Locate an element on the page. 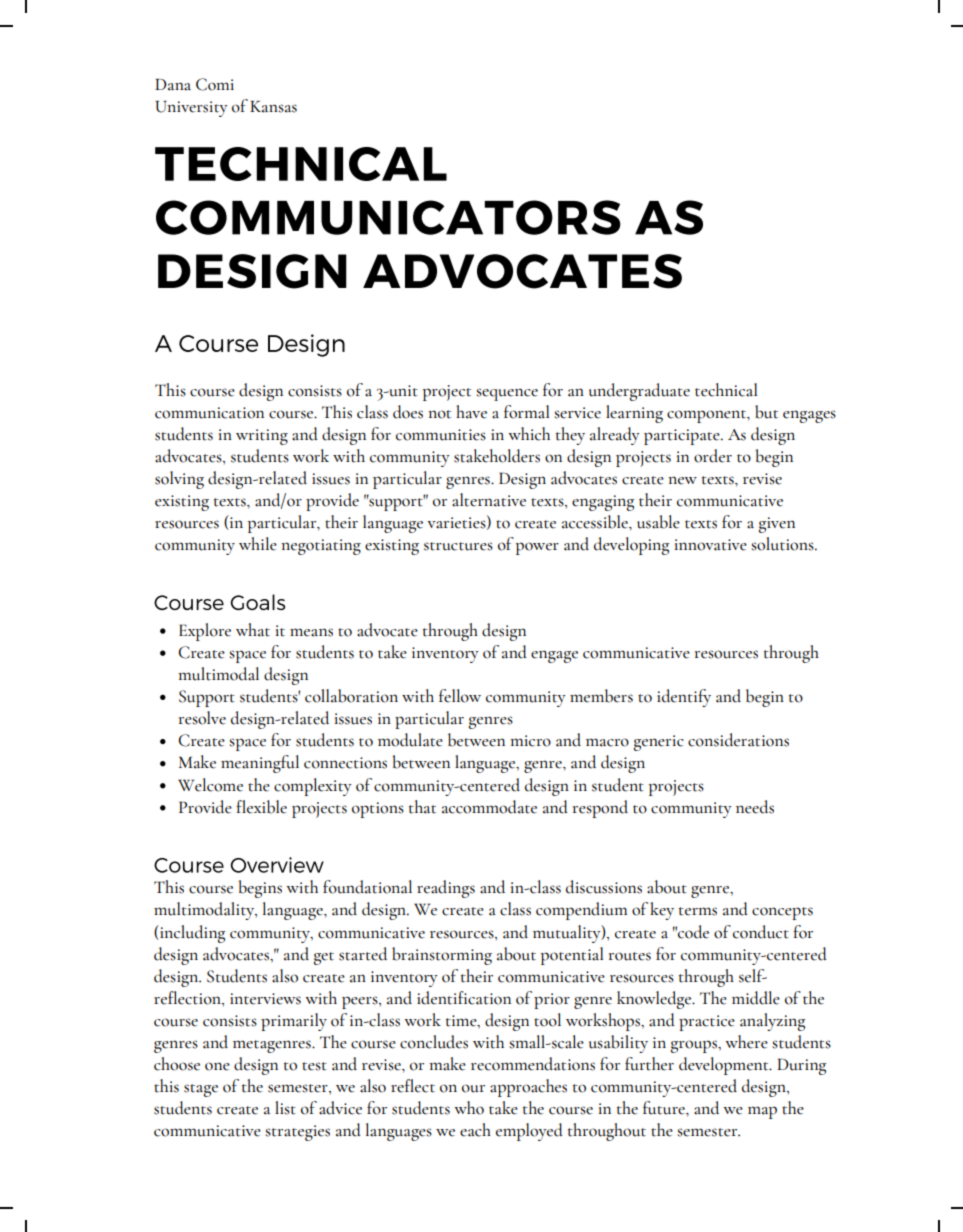 The width and height of the page is (963, 1232). Goals is located at coordinates (258, 602).
